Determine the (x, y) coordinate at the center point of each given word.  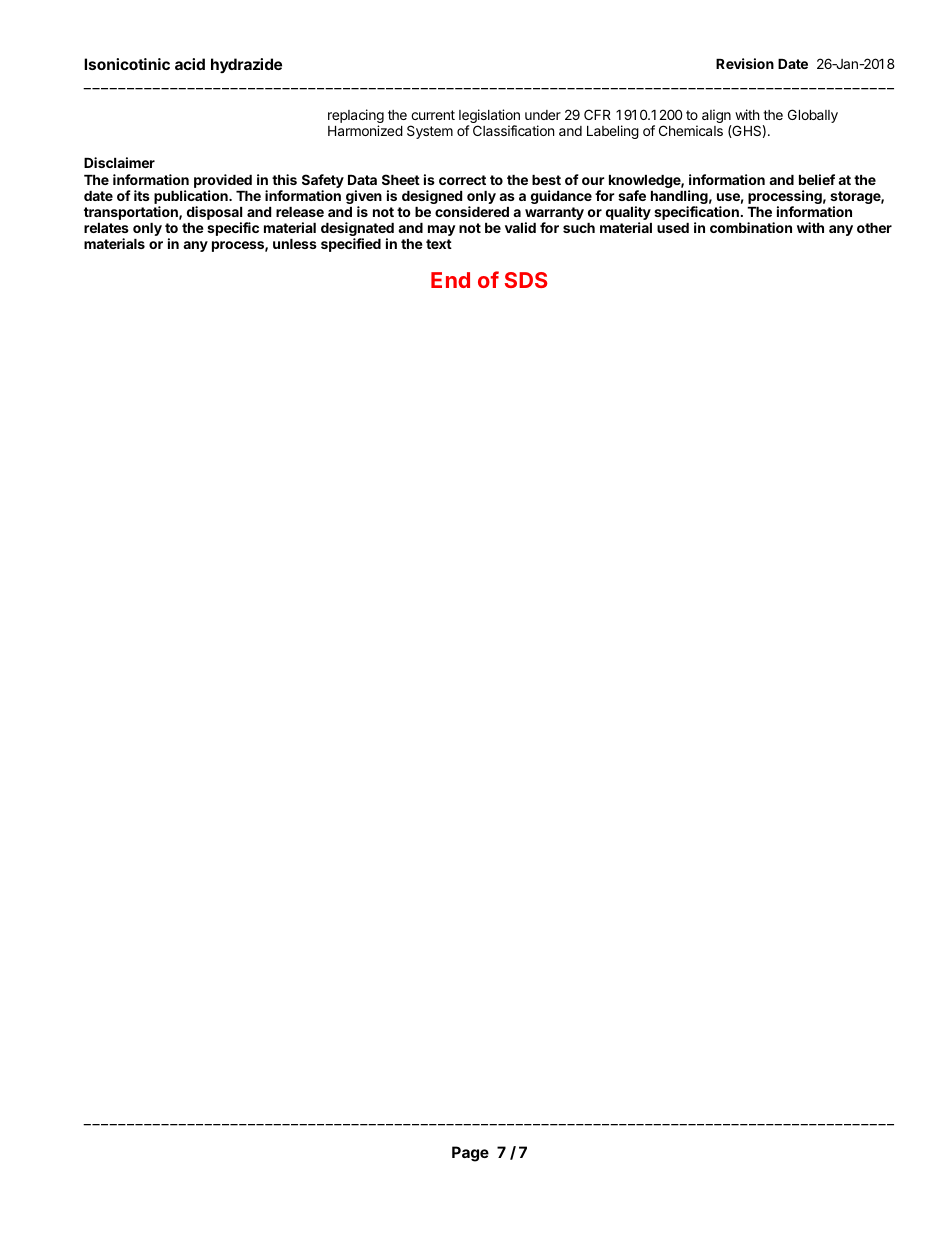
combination (751, 227)
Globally (813, 116)
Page (470, 1154)
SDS (526, 280)
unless (295, 244)
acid (190, 64)
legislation (489, 117)
